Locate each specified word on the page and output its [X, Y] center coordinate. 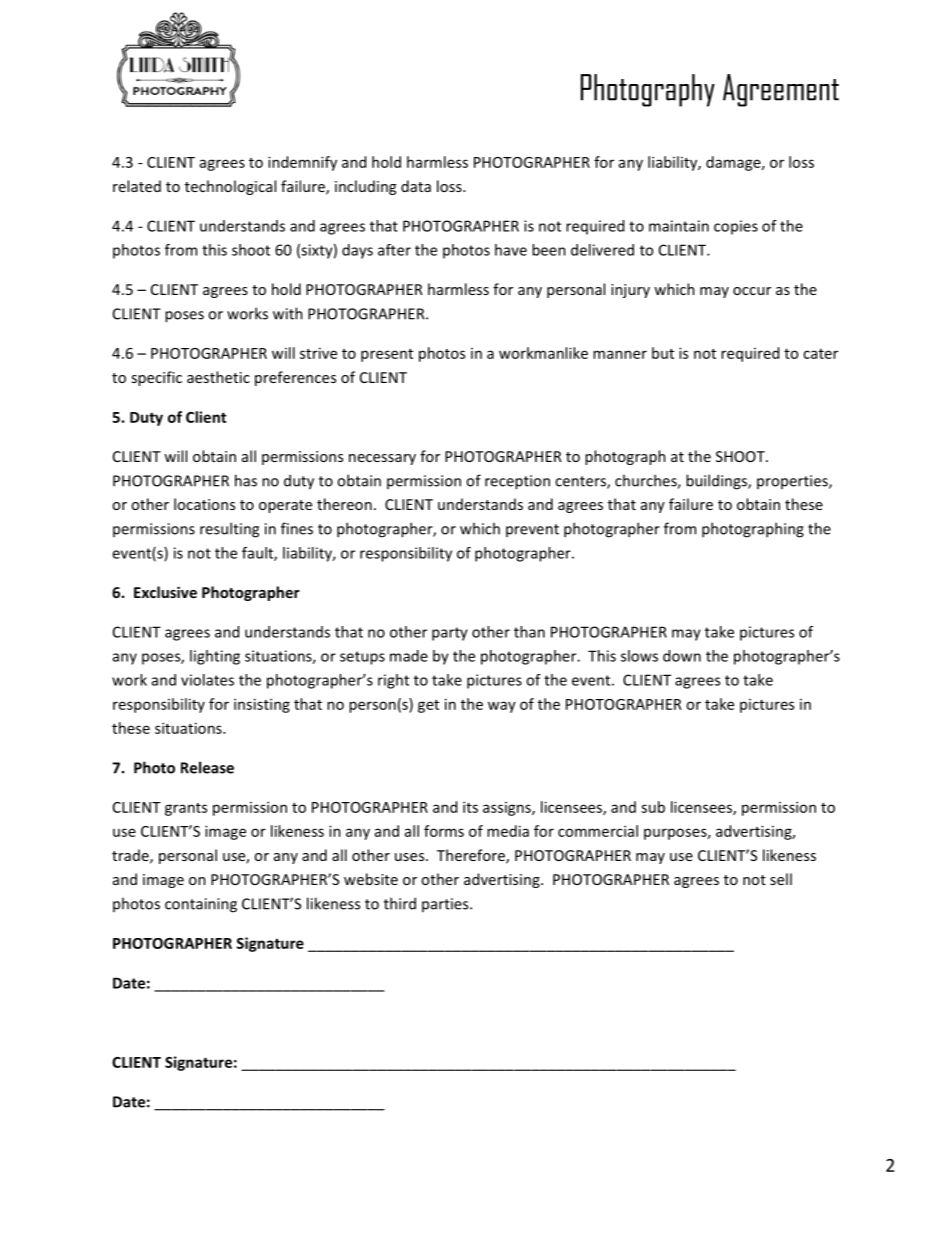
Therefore [472, 856]
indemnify [302, 163]
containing [201, 905]
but [663, 353]
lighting [215, 657]
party [450, 634]
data [416, 186]
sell [781, 879]
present [387, 355]
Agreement [781, 90]
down [682, 656]
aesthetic [218, 377]
